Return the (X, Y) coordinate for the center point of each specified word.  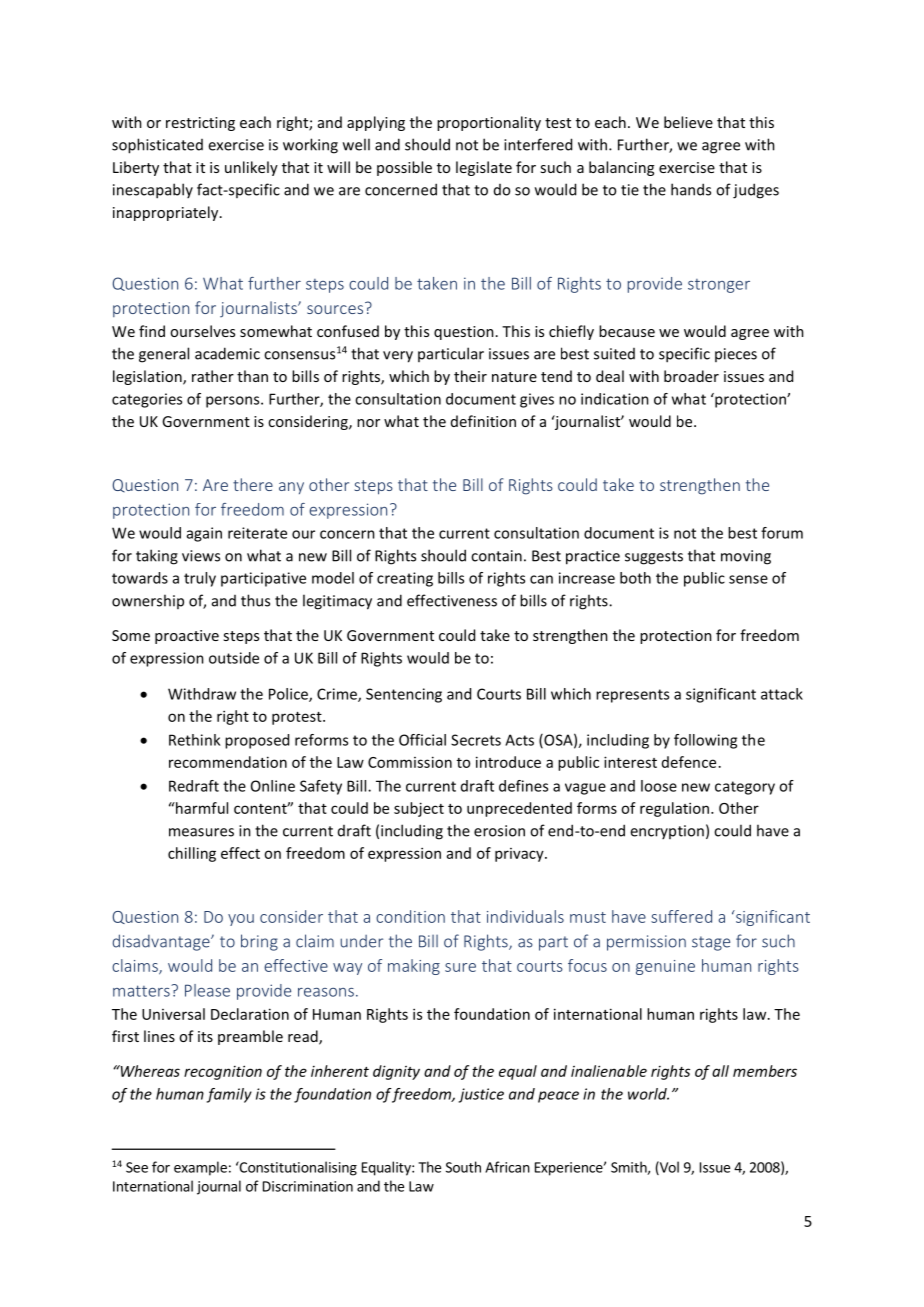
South (463, 1167)
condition (410, 916)
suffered (681, 916)
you (241, 920)
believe (688, 122)
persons (234, 402)
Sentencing (404, 695)
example (200, 1168)
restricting (200, 124)
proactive (187, 637)
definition (483, 421)
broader (691, 376)
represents (632, 696)
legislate (484, 168)
